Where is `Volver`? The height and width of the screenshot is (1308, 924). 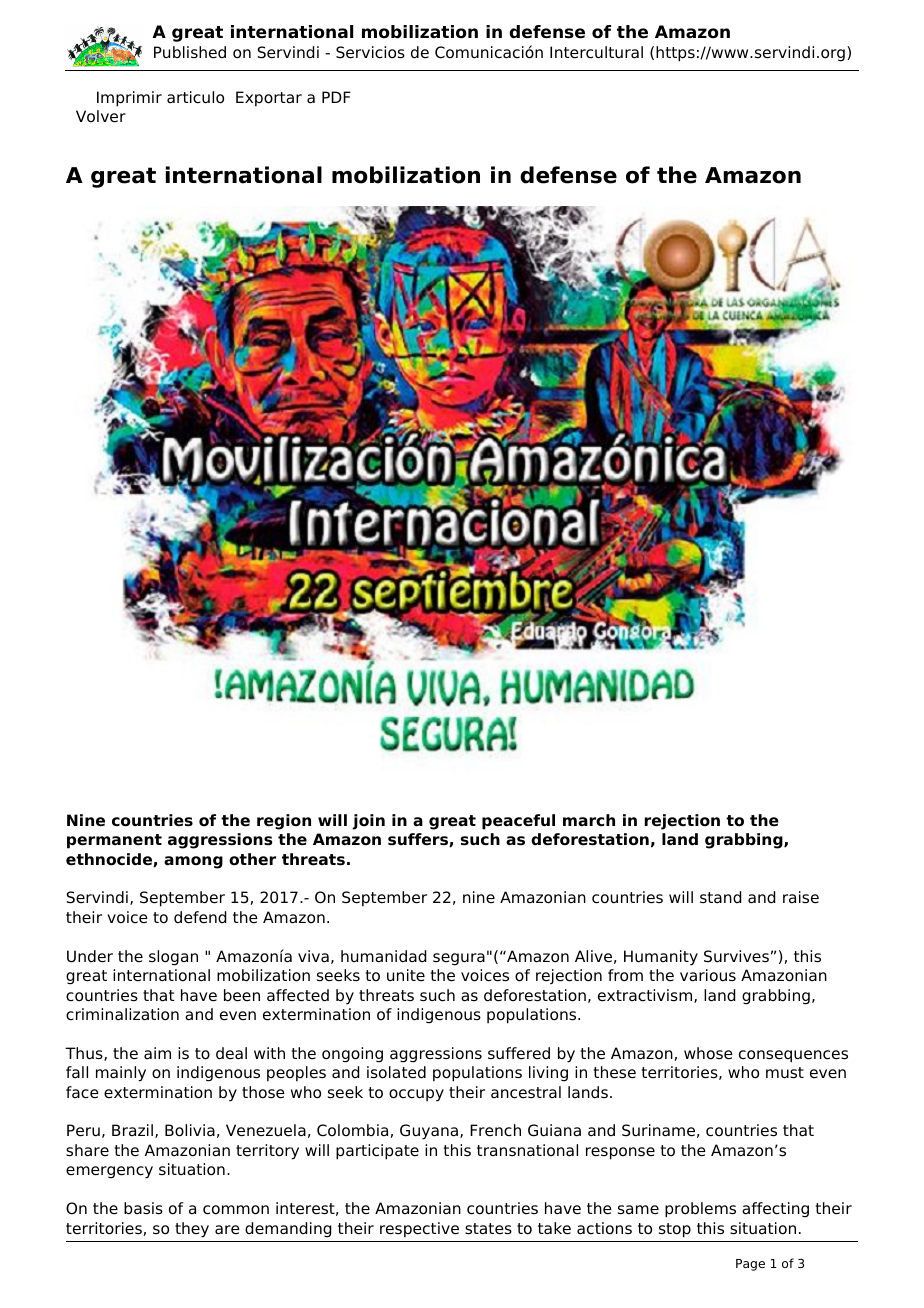
Volver is located at coordinates (101, 116).
